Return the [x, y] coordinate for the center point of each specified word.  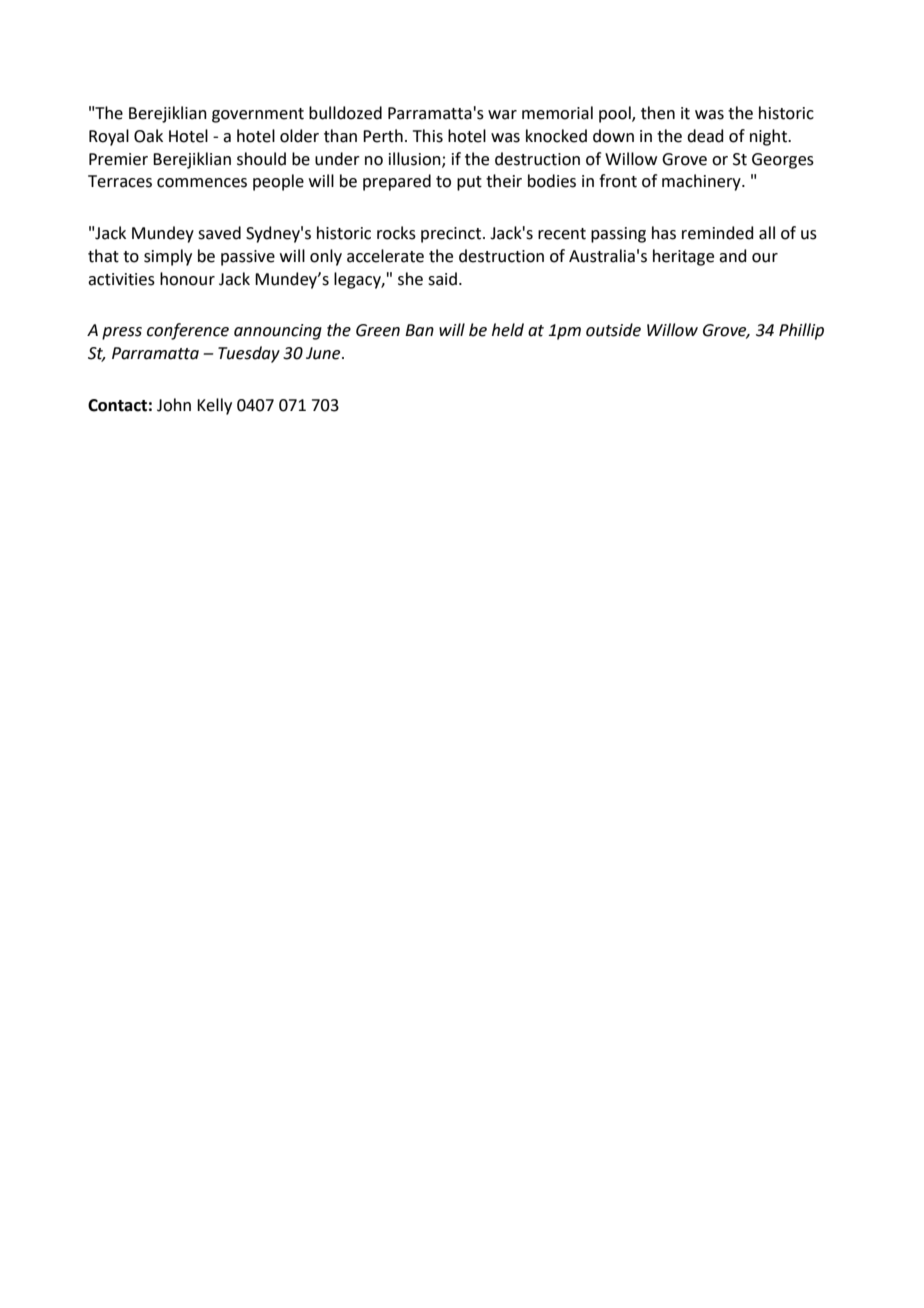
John [174, 405]
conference [188, 331]
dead [705, 136]
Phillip [801, 331]
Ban [419, 330]
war [502, 115]
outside [613, 330]
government [258, 115]
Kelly [214, 406]
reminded [718, 233]
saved [219, 233]
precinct [452, 235]
